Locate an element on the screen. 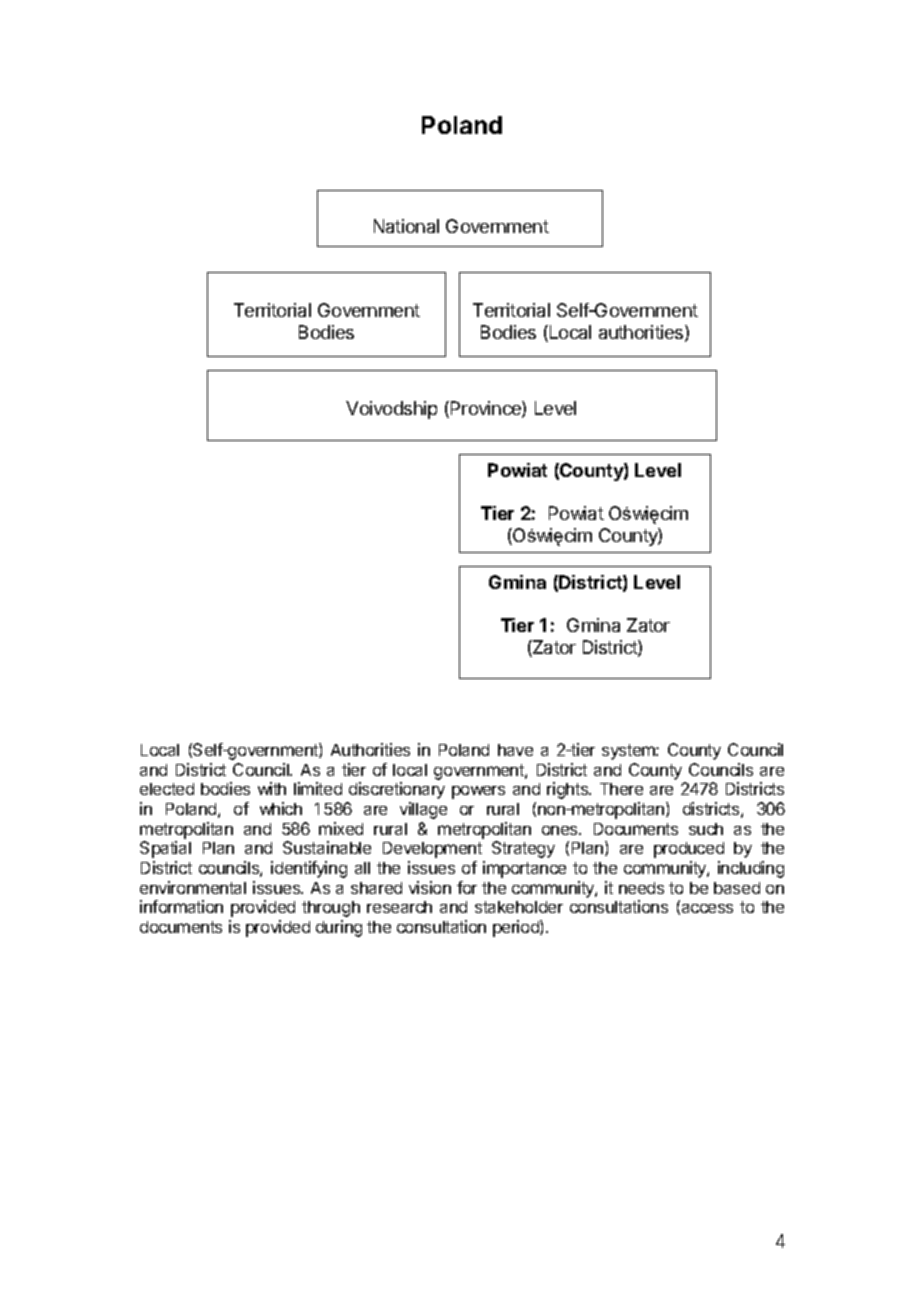  system is located at coordinates (629, 752).
